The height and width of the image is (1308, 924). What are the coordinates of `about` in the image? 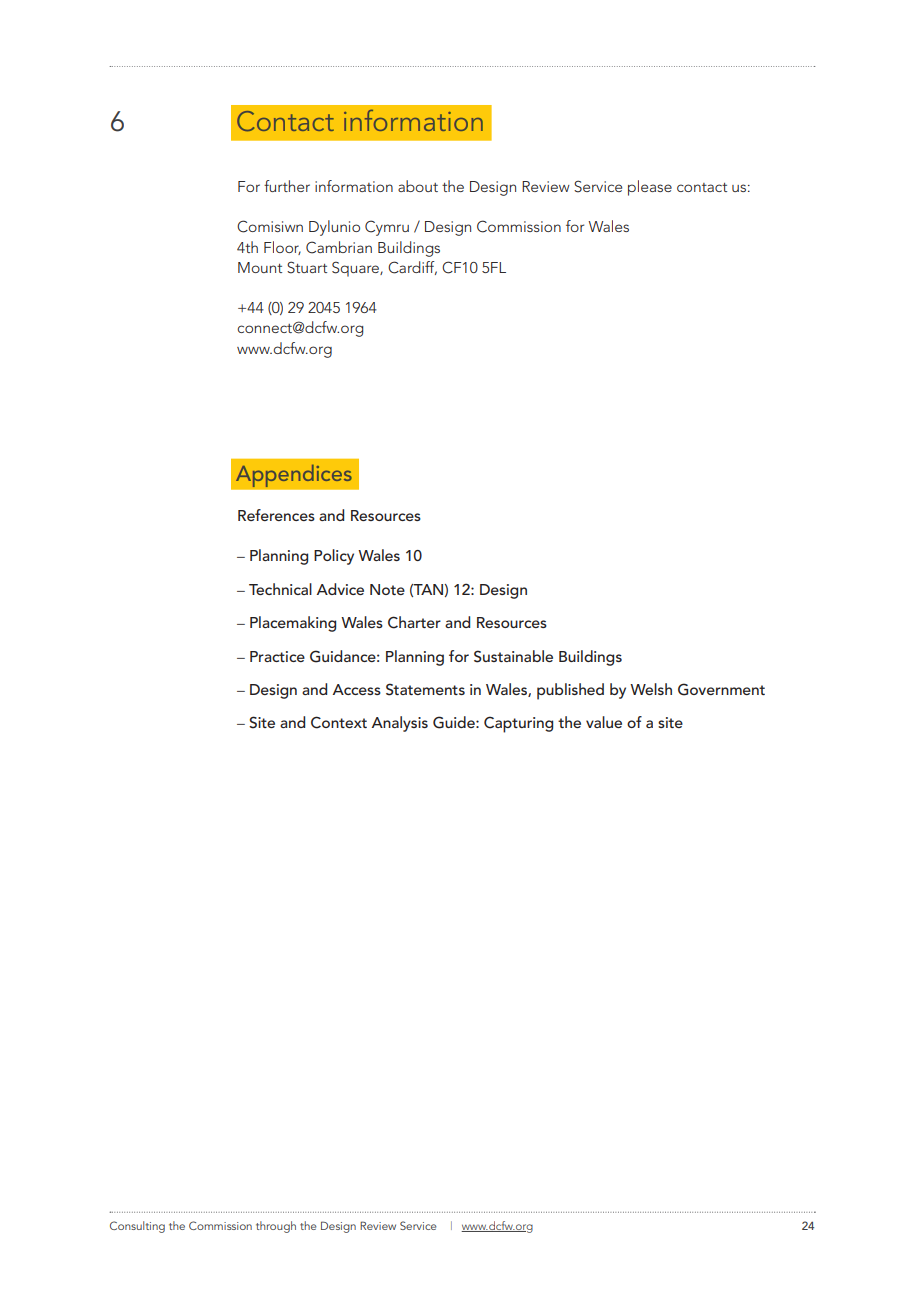 It's located at (418, 186).
